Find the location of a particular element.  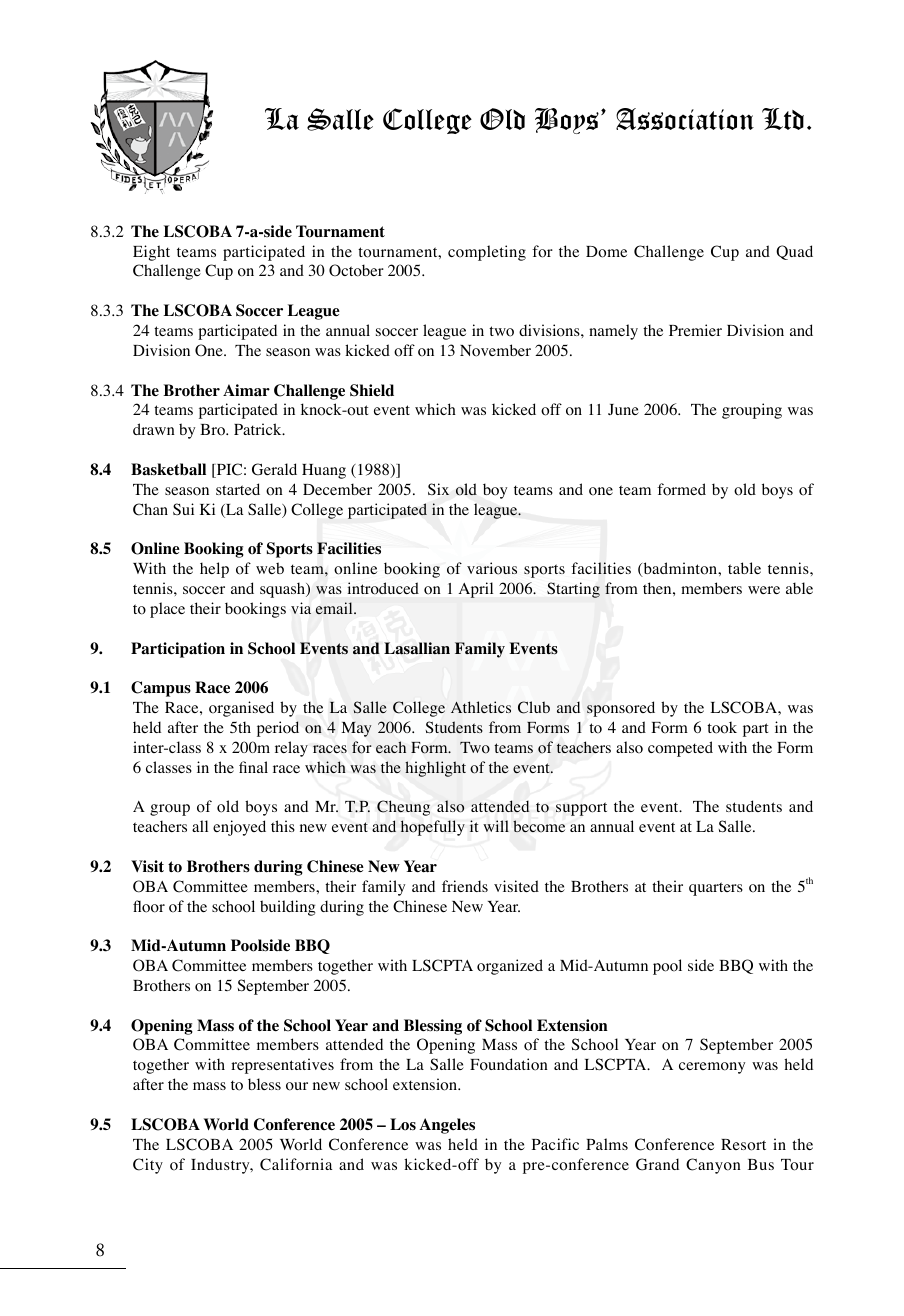

completing is located at coordinates (487, 253).
